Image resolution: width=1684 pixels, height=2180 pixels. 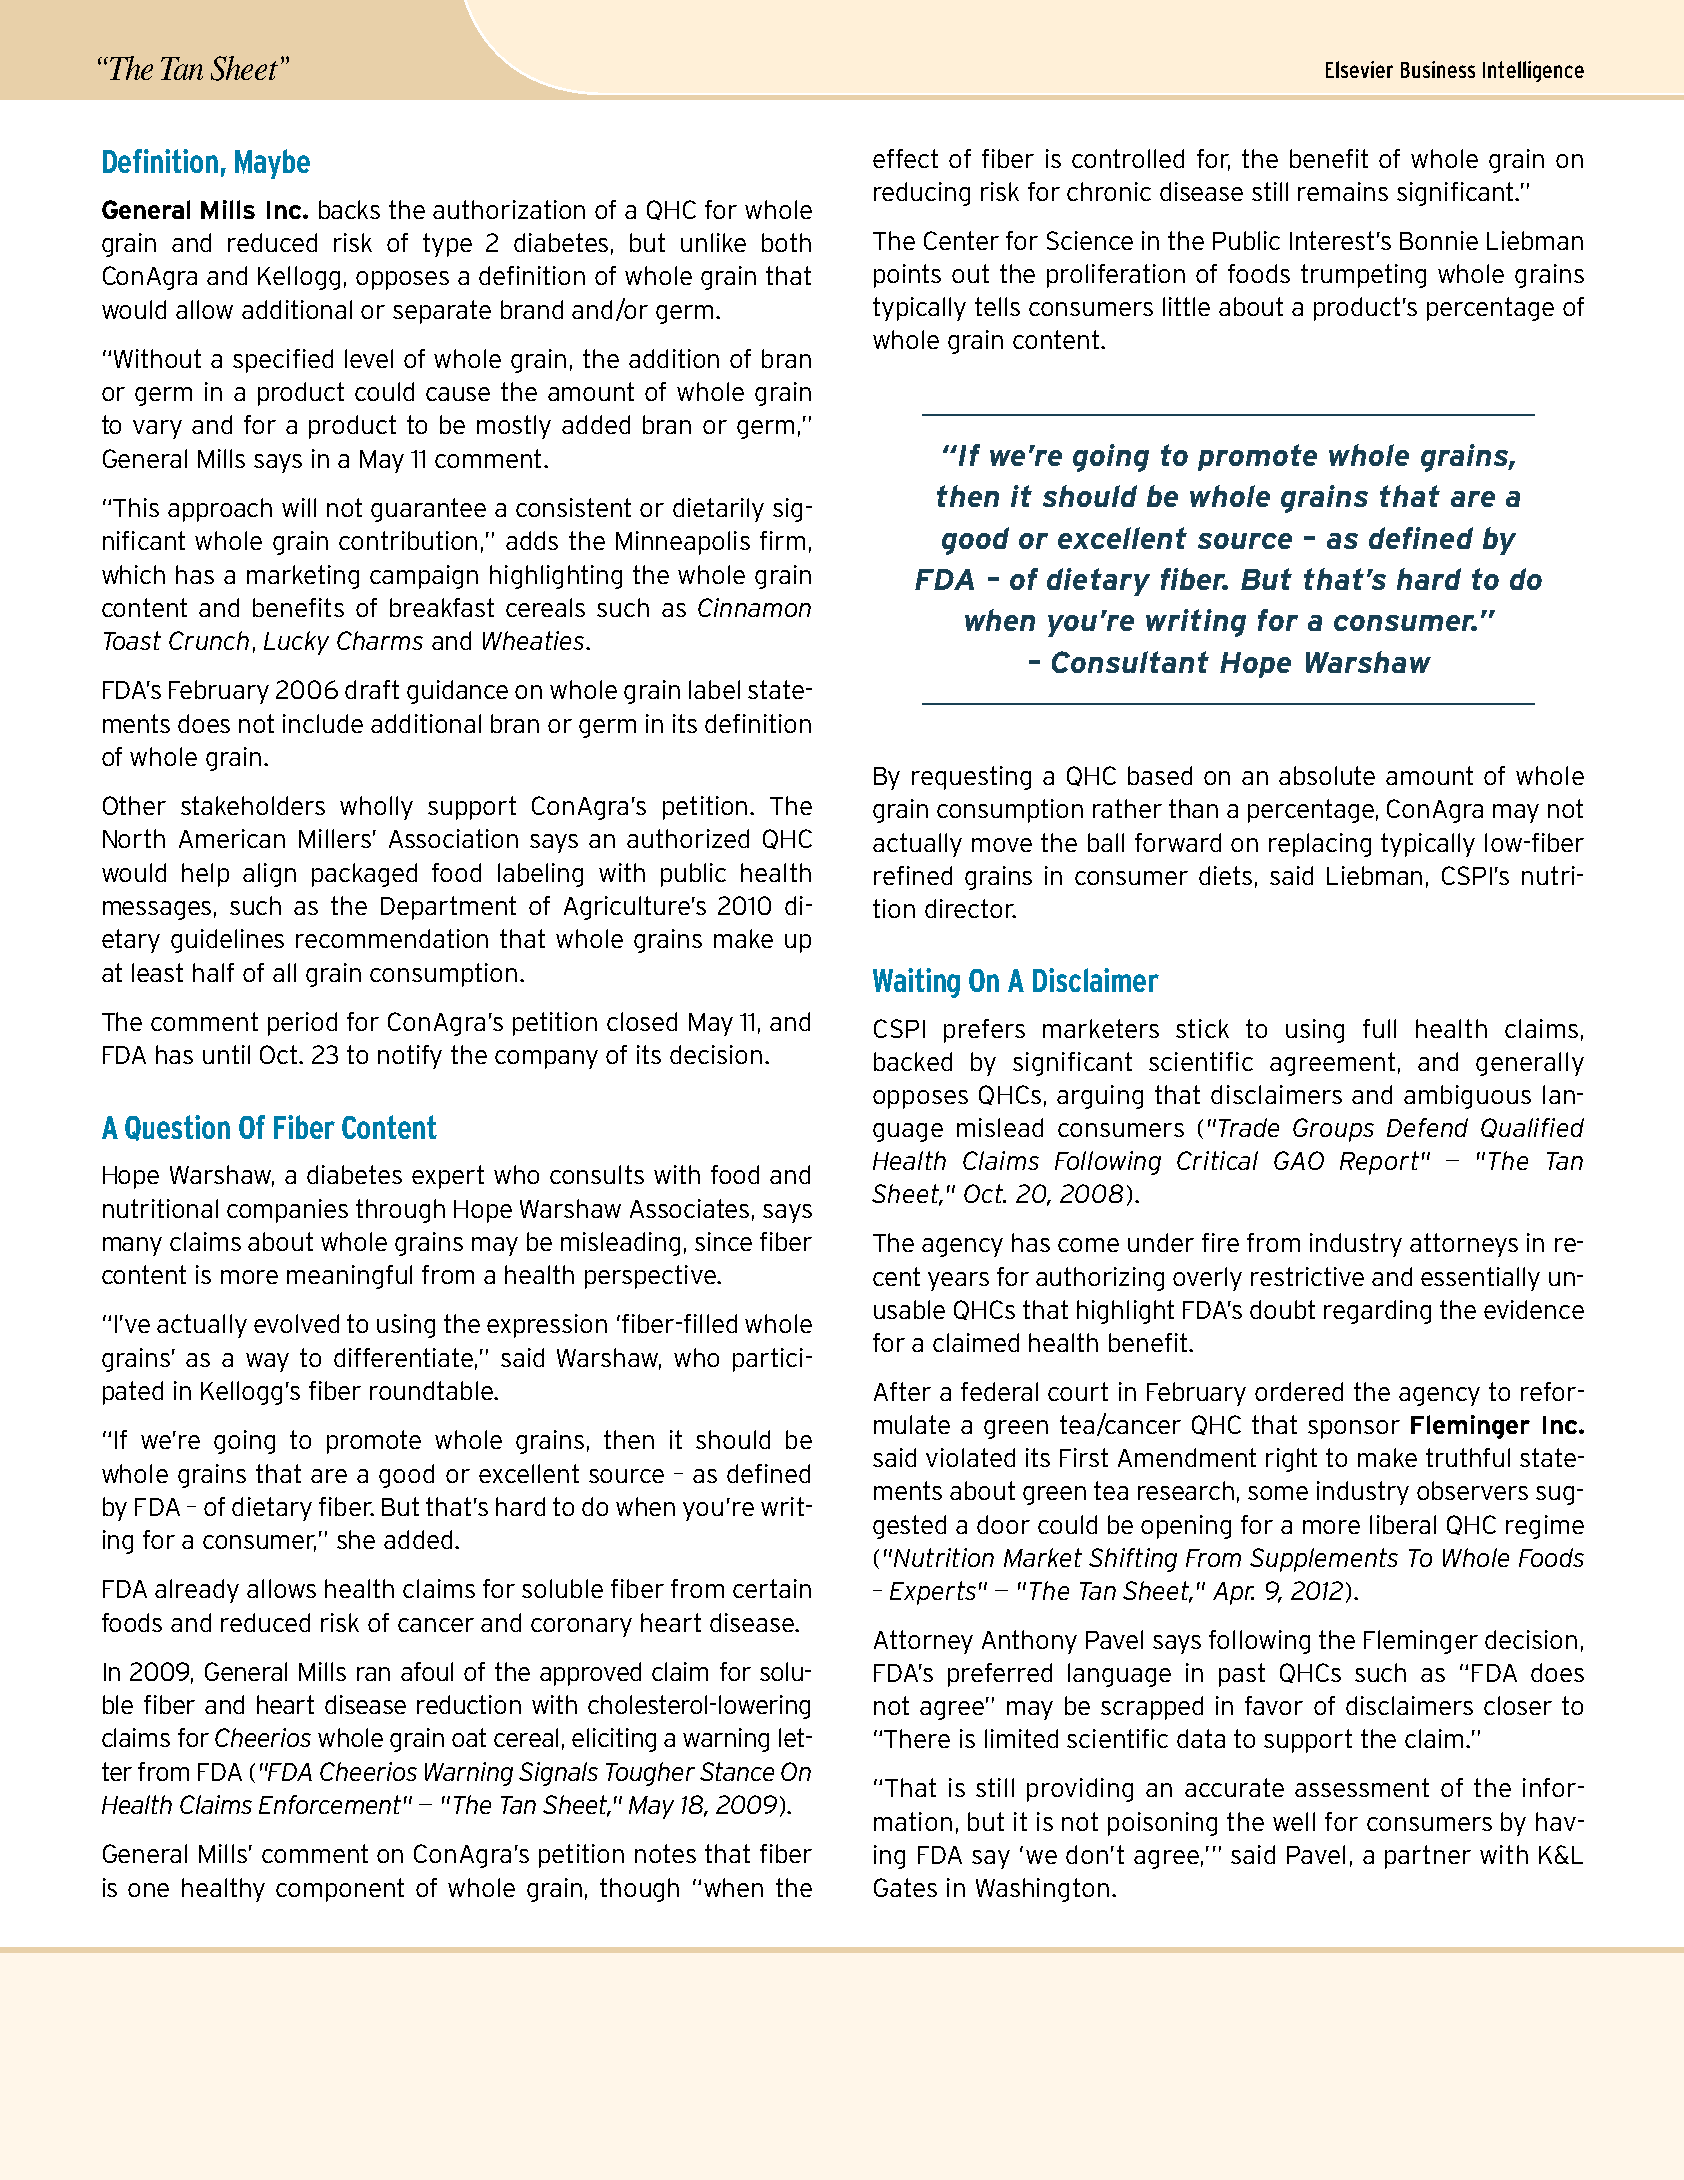 I want to click on Elsevier, so click(x=1359, y=69).
